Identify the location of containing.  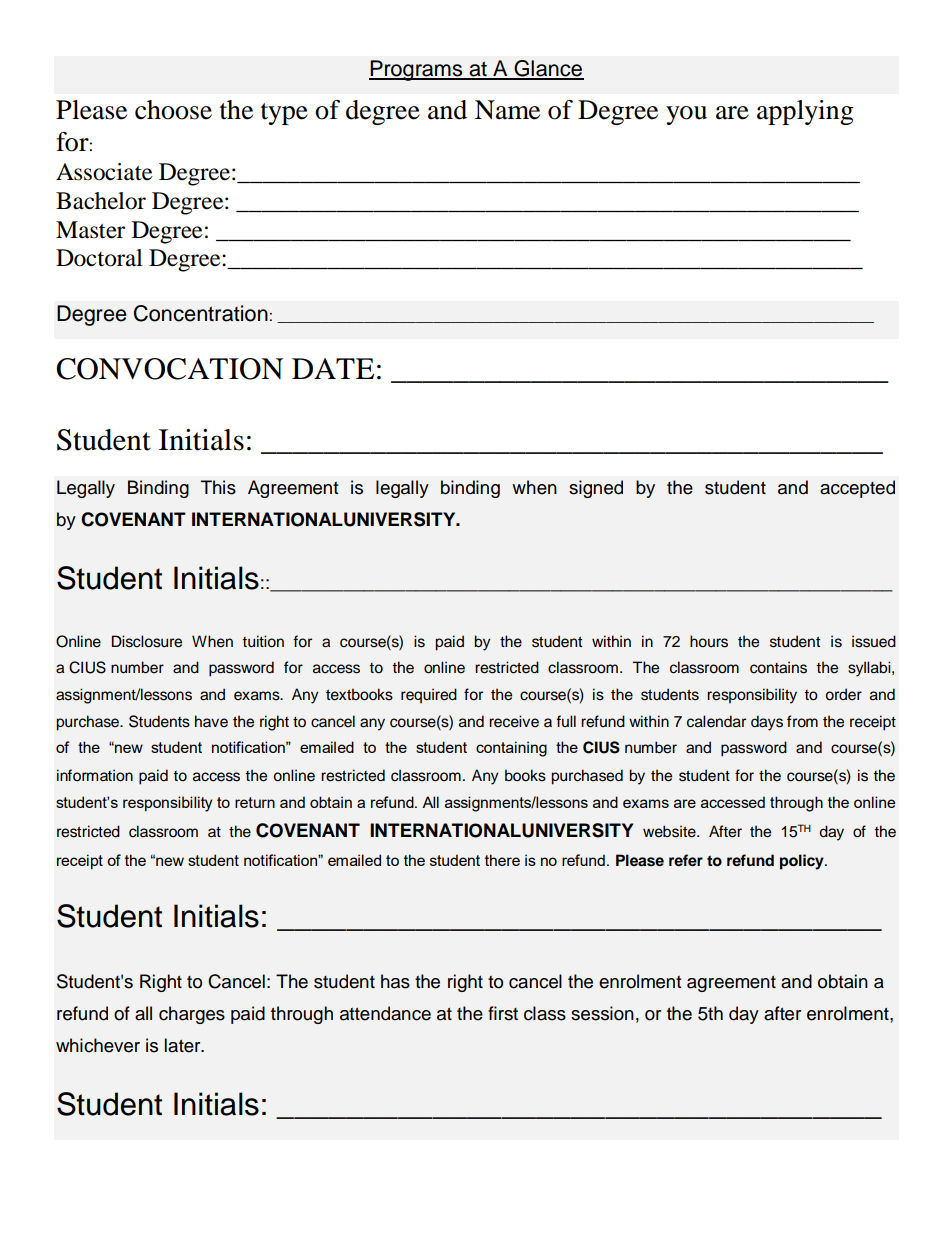
(511, 749).
